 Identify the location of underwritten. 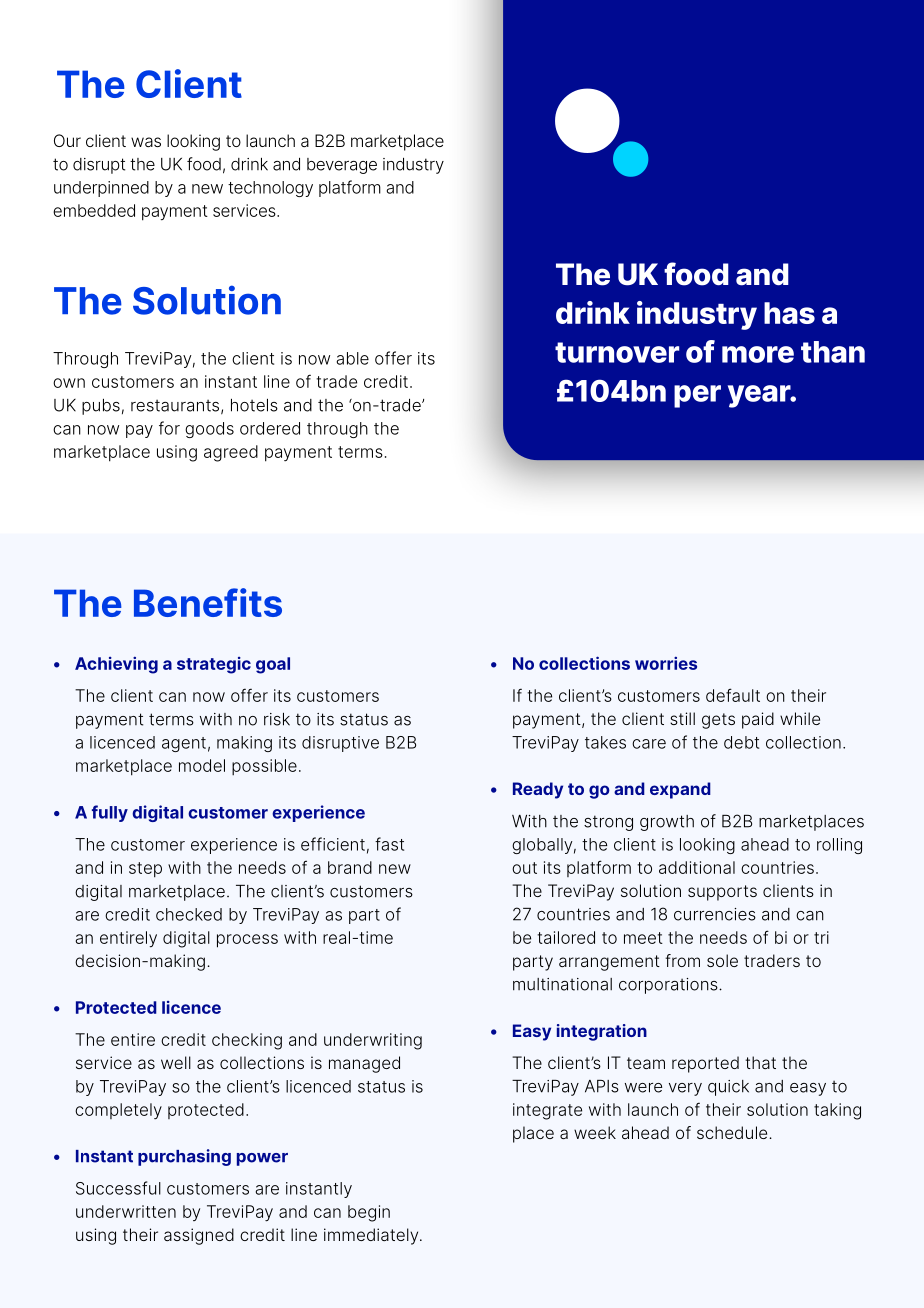
(126, 1211).
